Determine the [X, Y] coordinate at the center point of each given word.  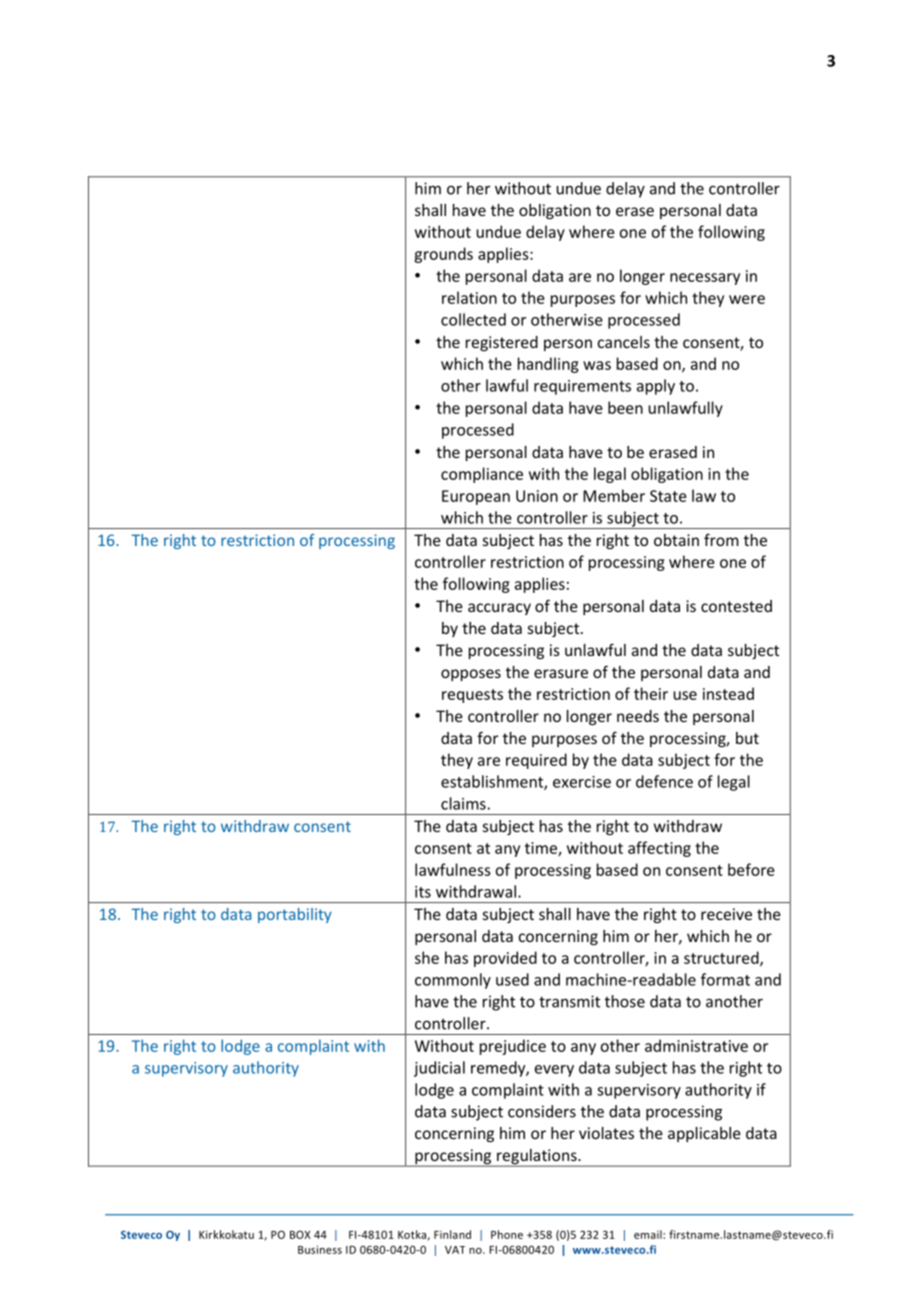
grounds [443, 255]
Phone [507, 1234]
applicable [704, 1134]
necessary [705, 279]
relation [469, 297]
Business [320, 1249]
